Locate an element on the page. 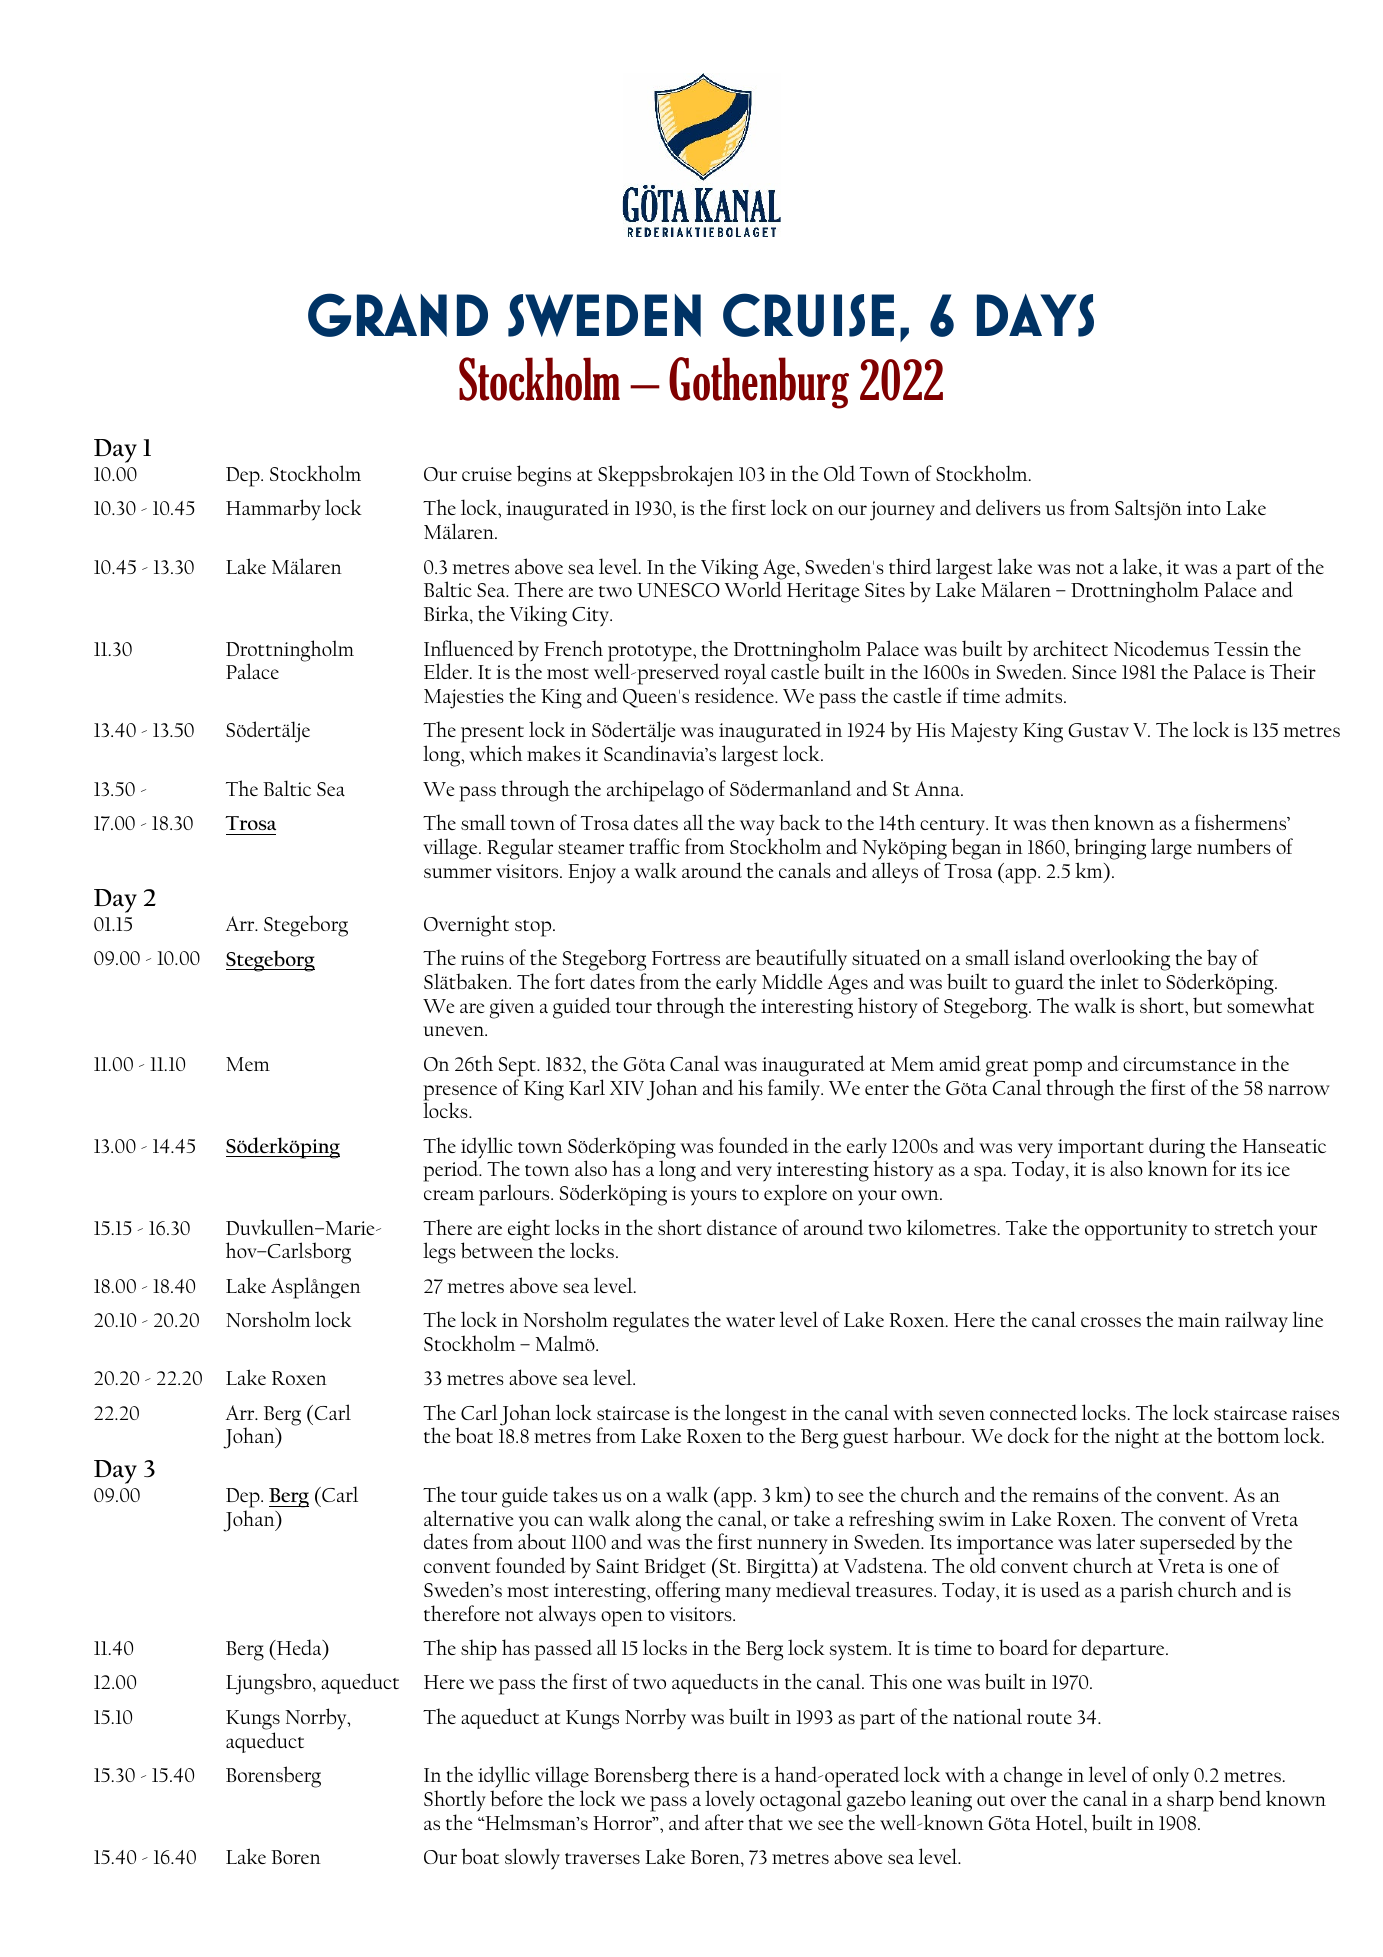 The width and height of the page is (1383, 1957). journey is located at coordinates (902, 511).
